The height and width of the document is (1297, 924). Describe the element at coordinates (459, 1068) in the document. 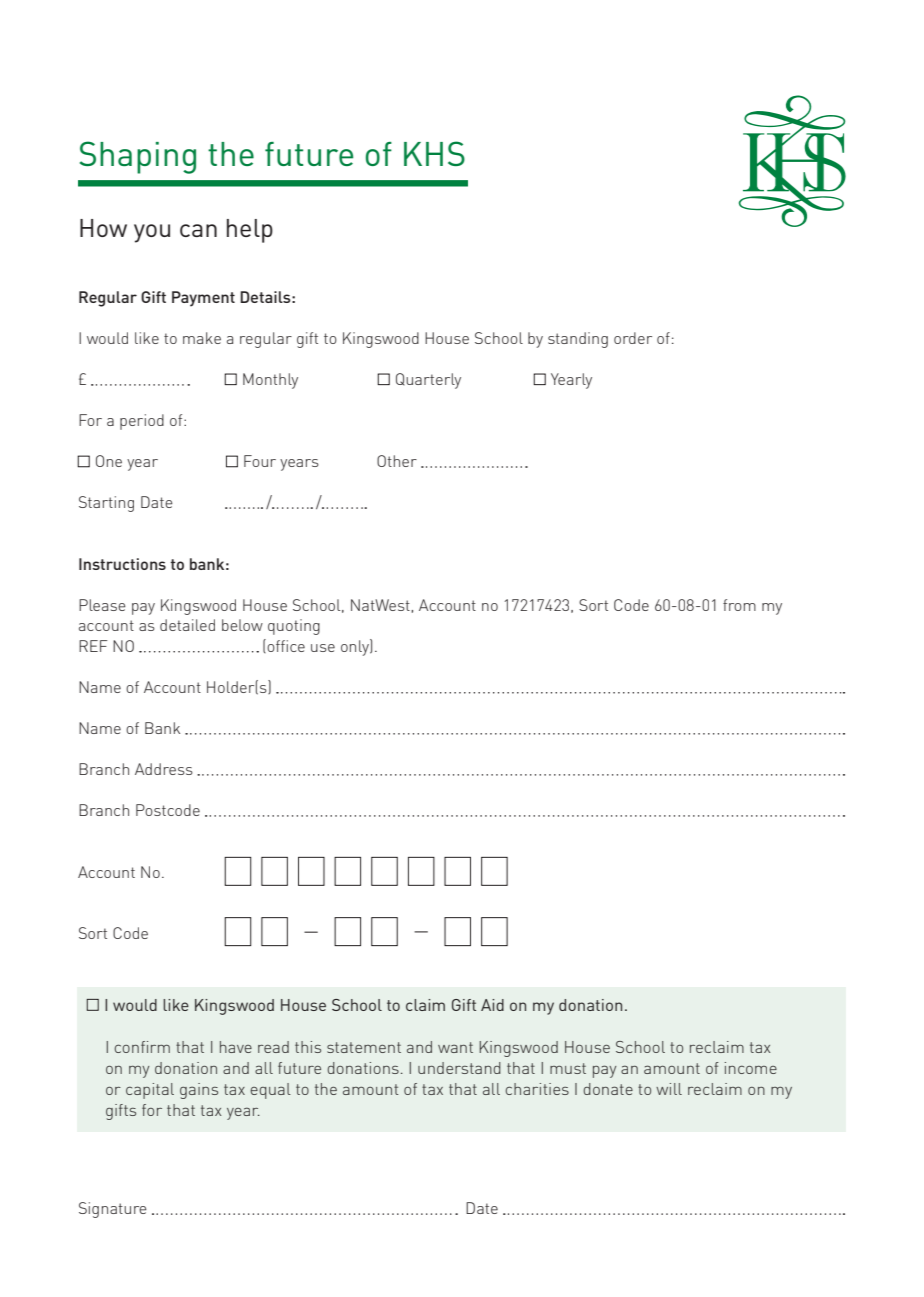

I see `understand` at that location.
